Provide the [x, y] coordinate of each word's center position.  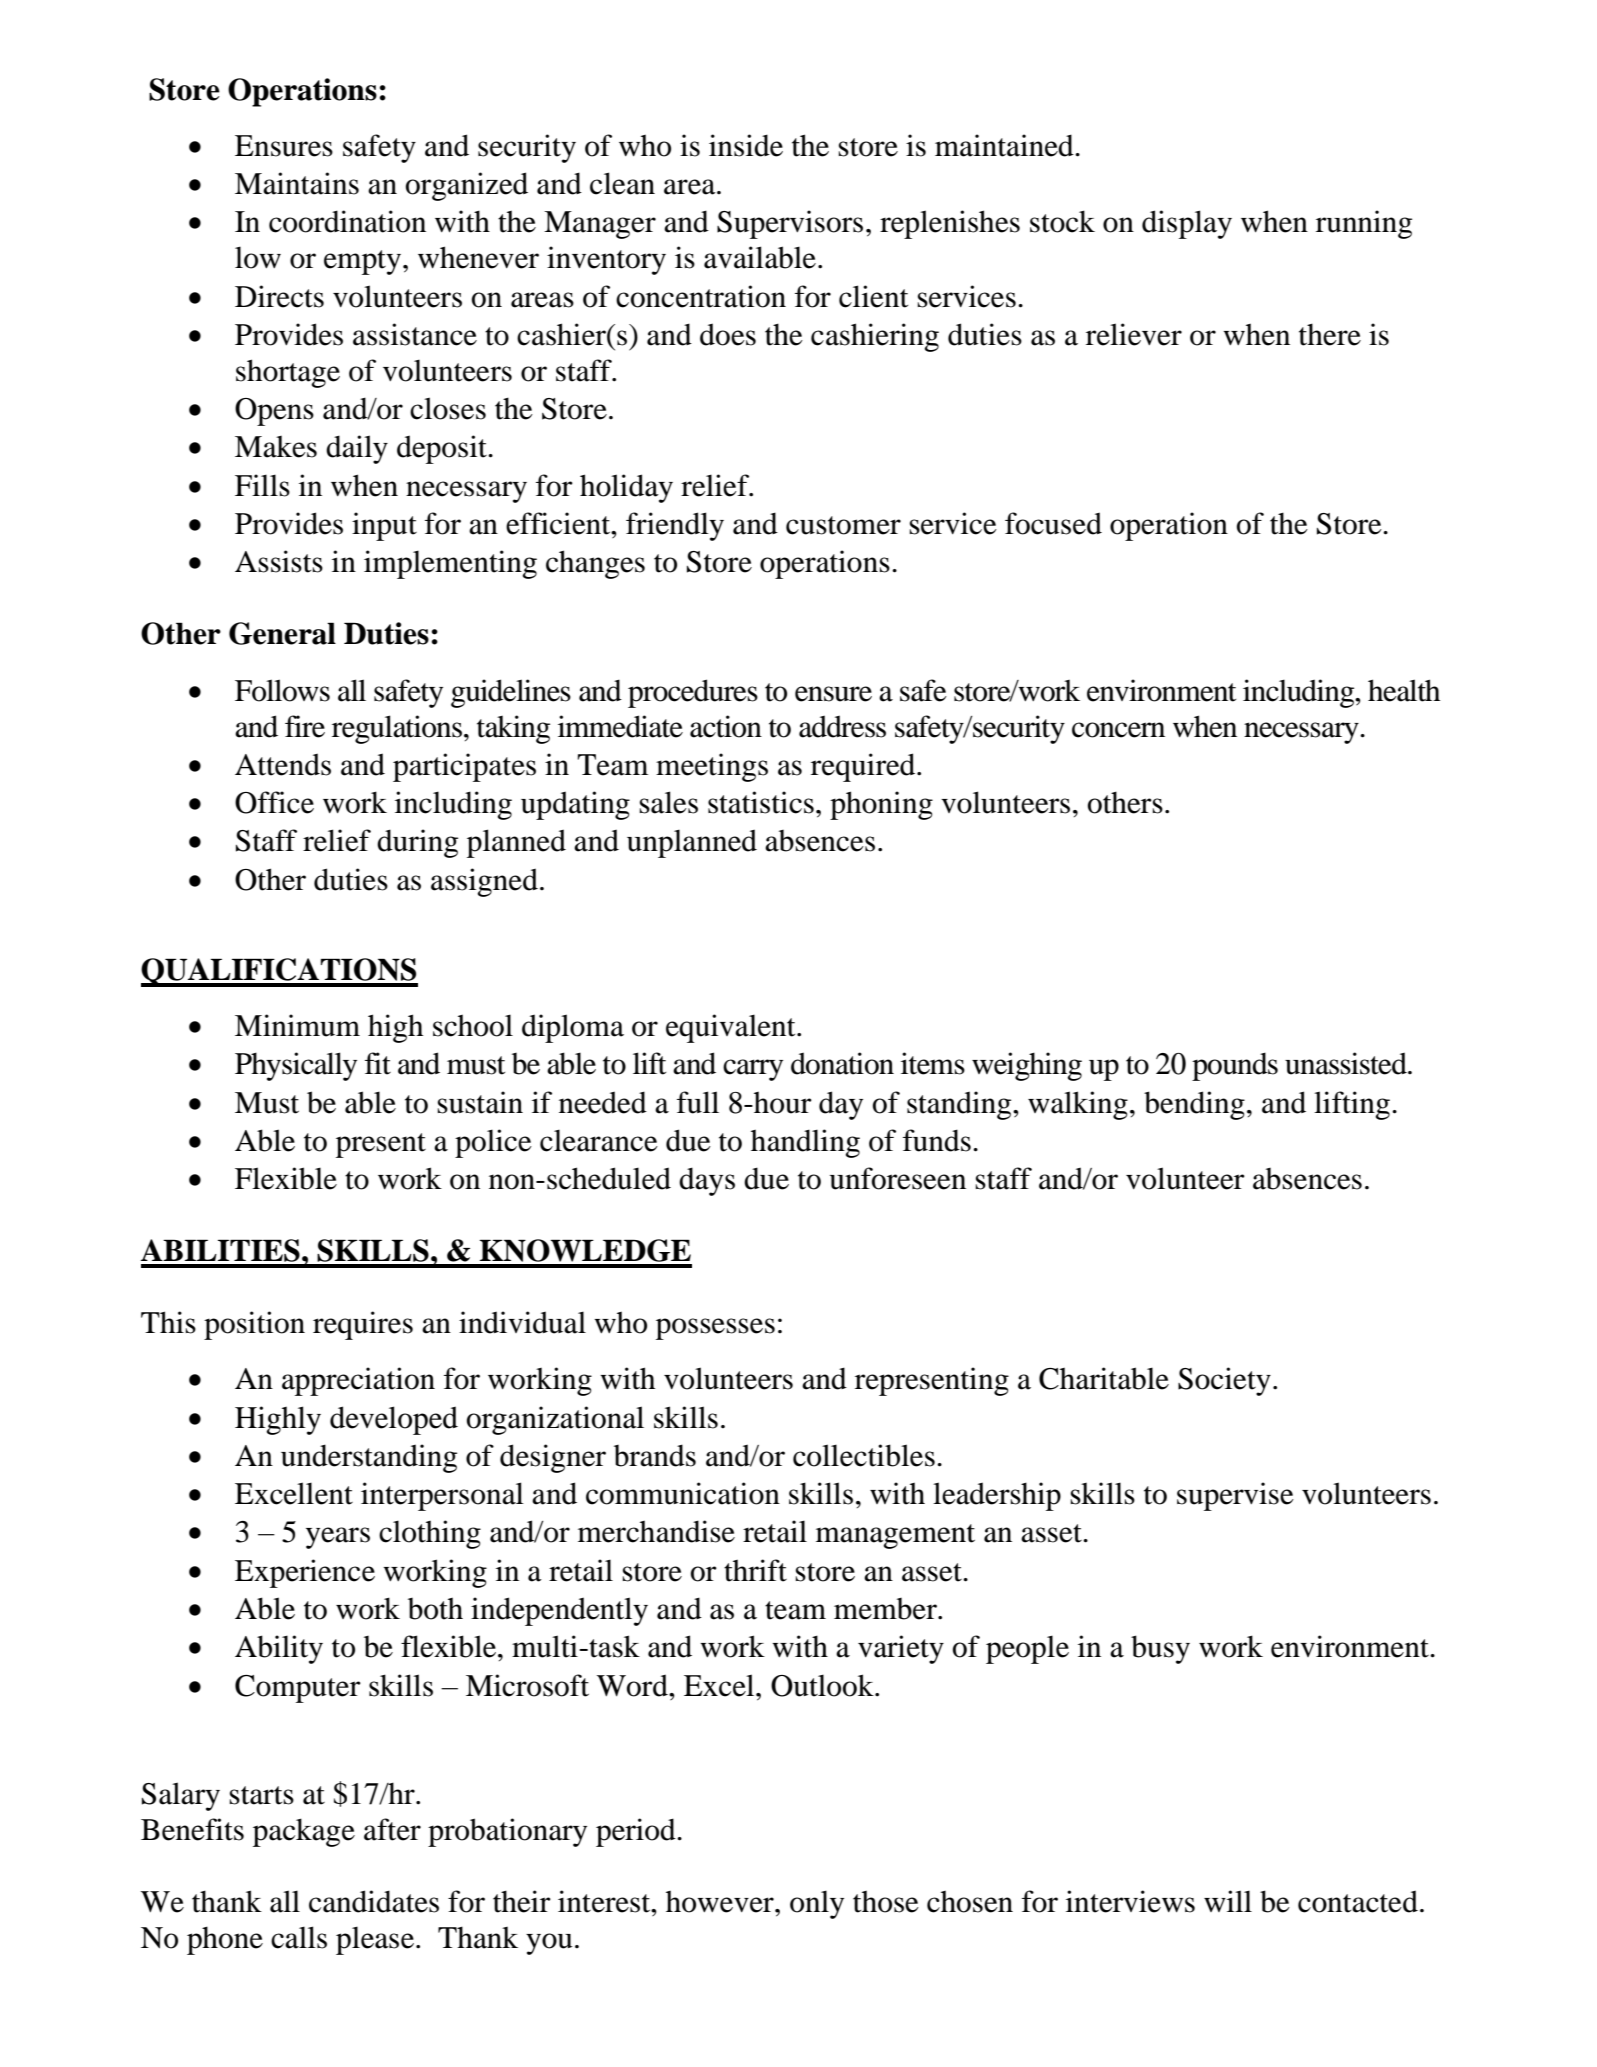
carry [753, 1070]
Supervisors [790, 224]
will [1228, 1901]
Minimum [297, 1025]
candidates [374, 1901]
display [1187, 224]
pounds [1235, 1066]
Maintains [297, 183]
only [817, 1904]
